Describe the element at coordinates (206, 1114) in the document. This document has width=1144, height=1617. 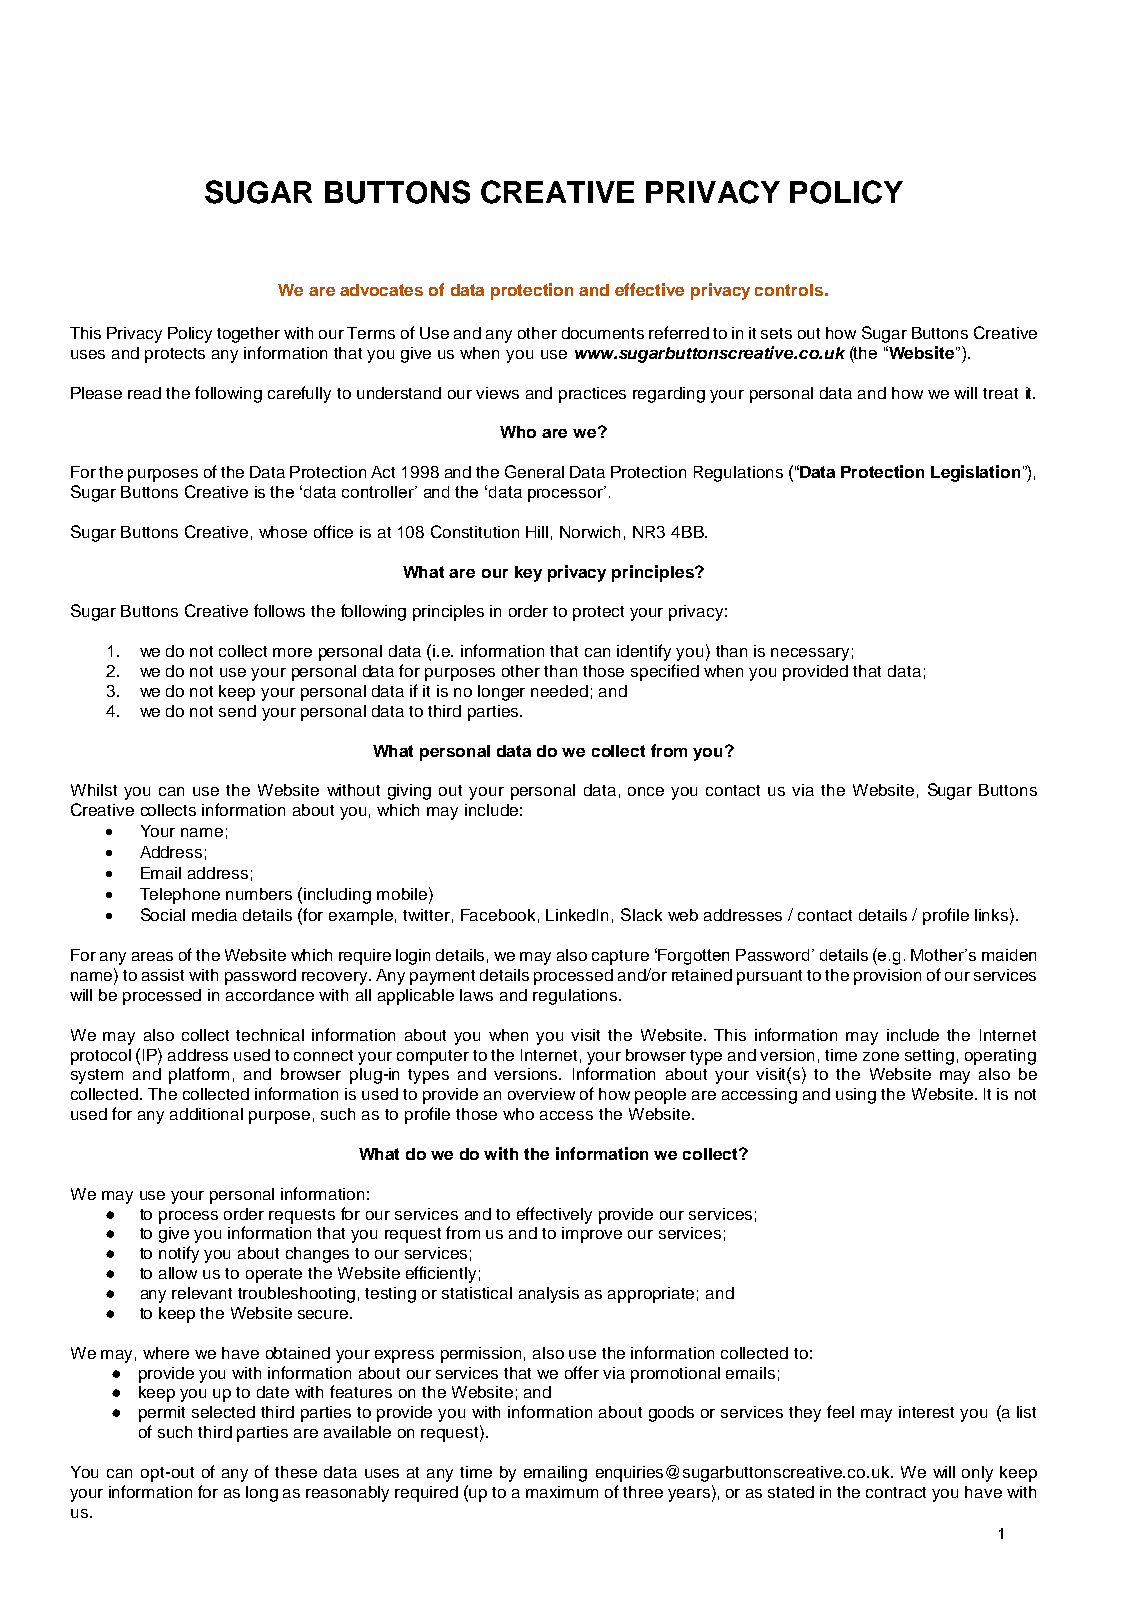
I see `additional` at that location.
